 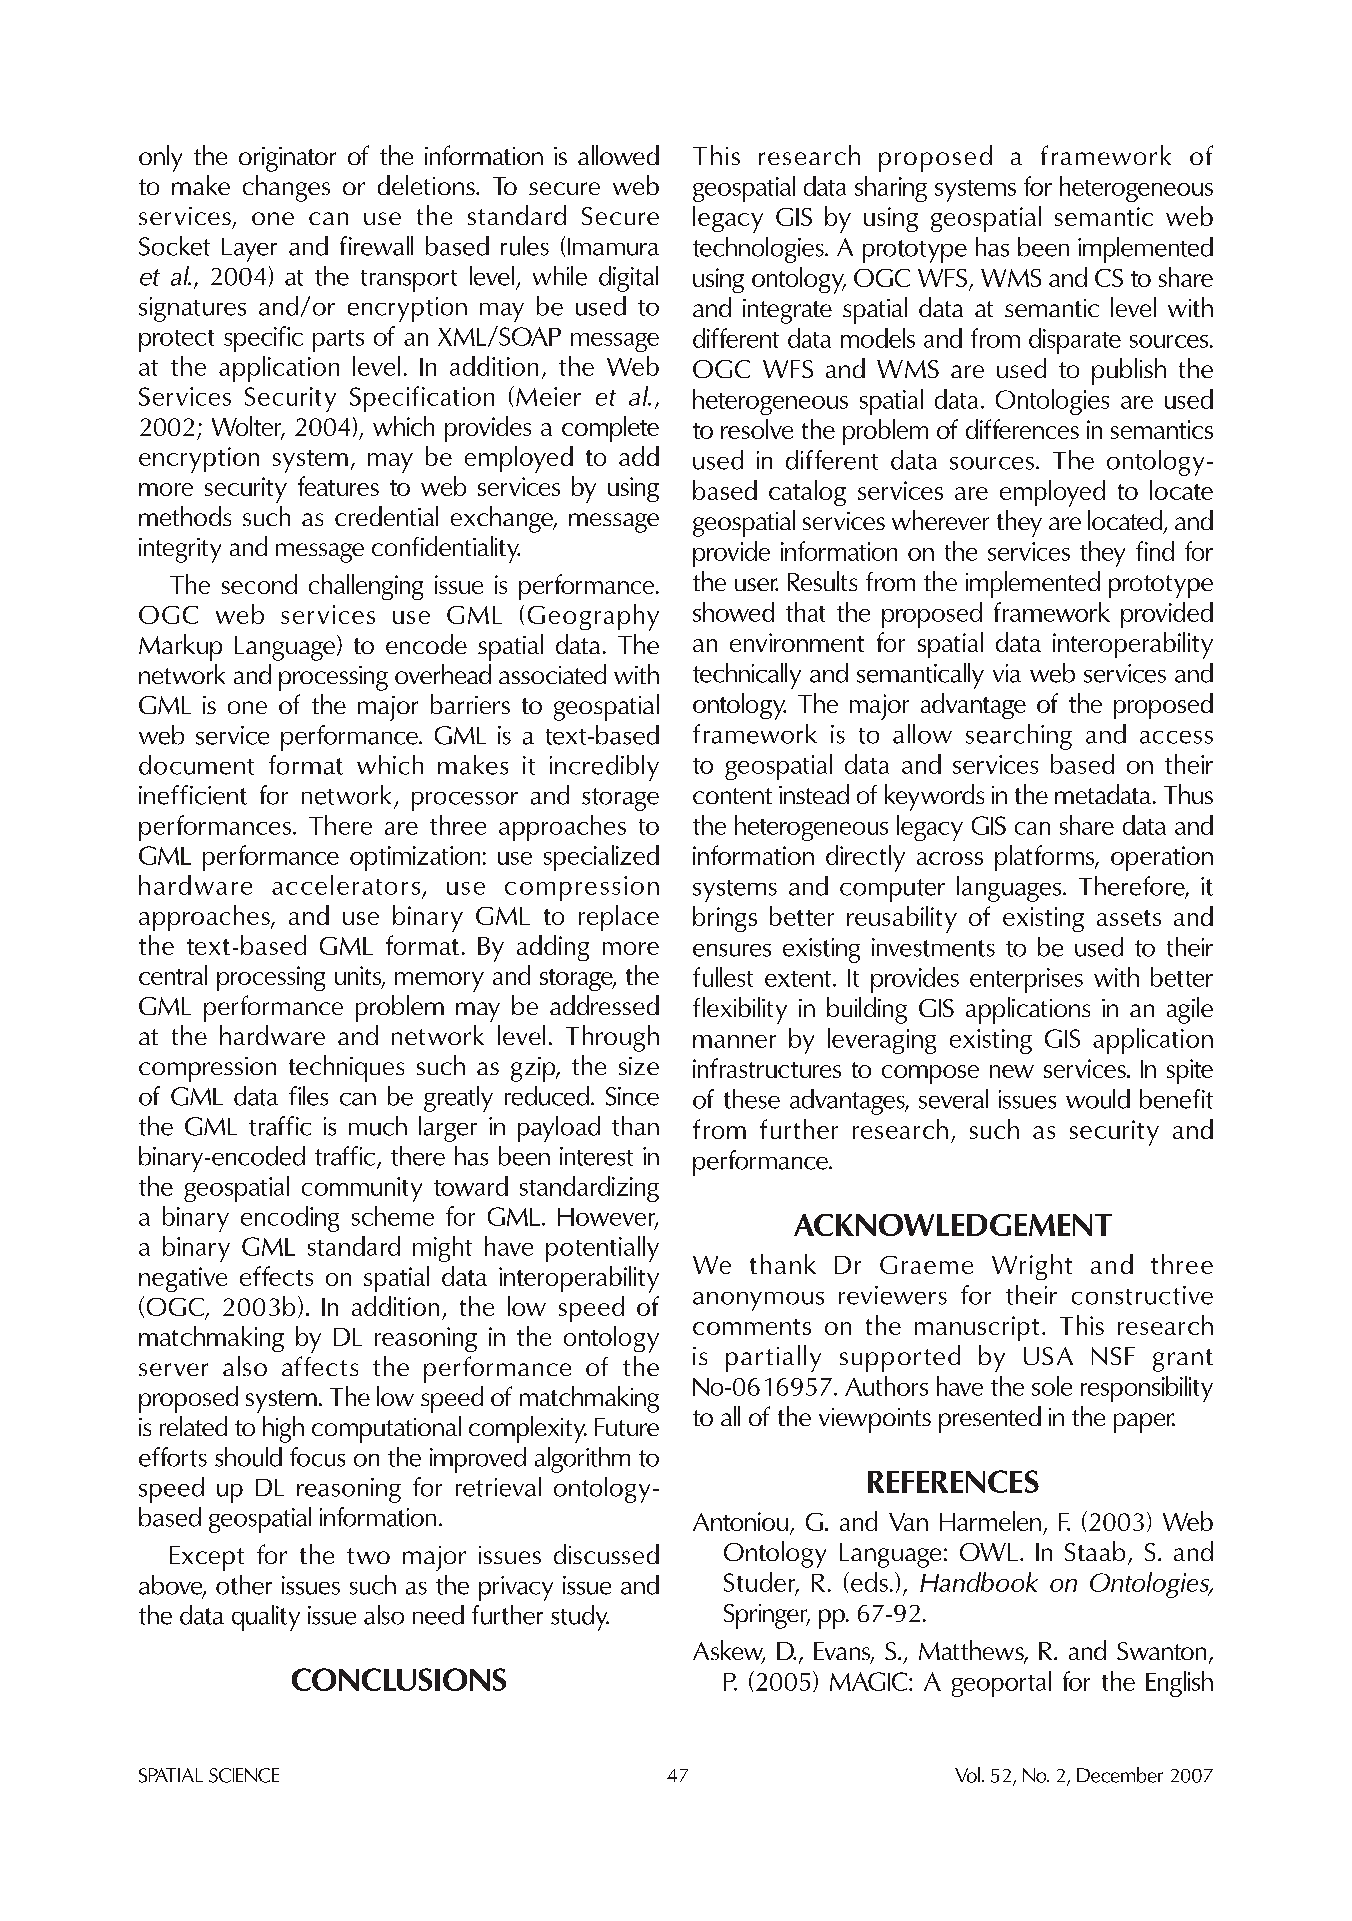 What do you see at coordinates (602, 1249) in the screenshot?
I see `potentially` at bounding box center [602, 1249].
